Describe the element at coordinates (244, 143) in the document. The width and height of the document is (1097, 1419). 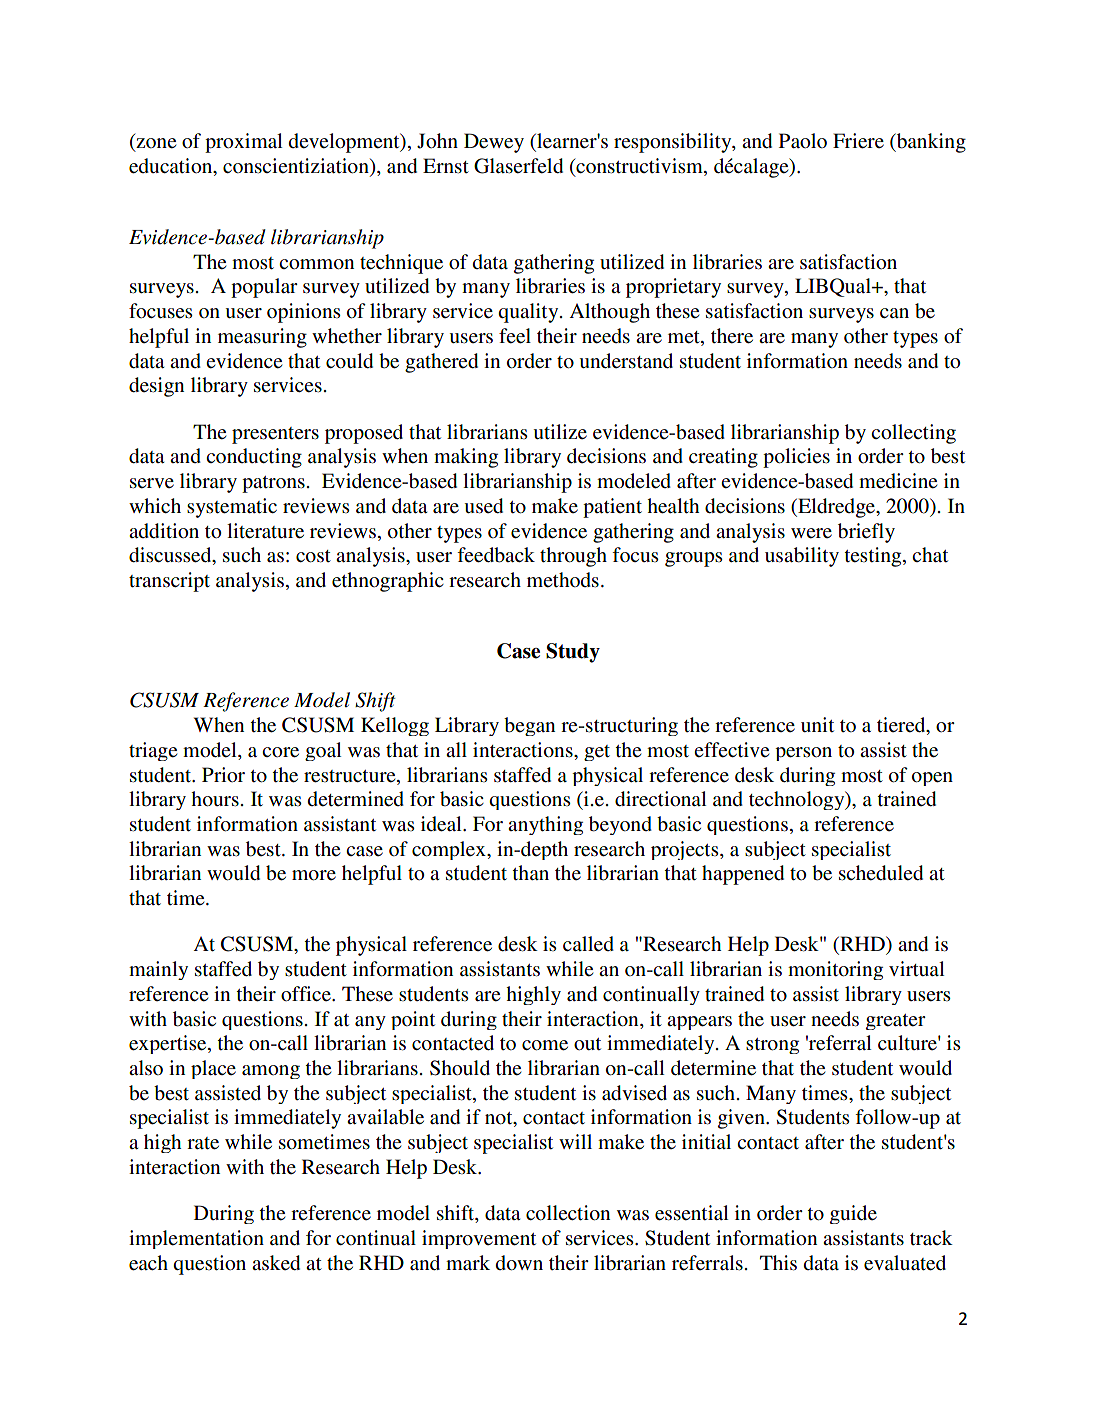
I see `proximal` at that location.
